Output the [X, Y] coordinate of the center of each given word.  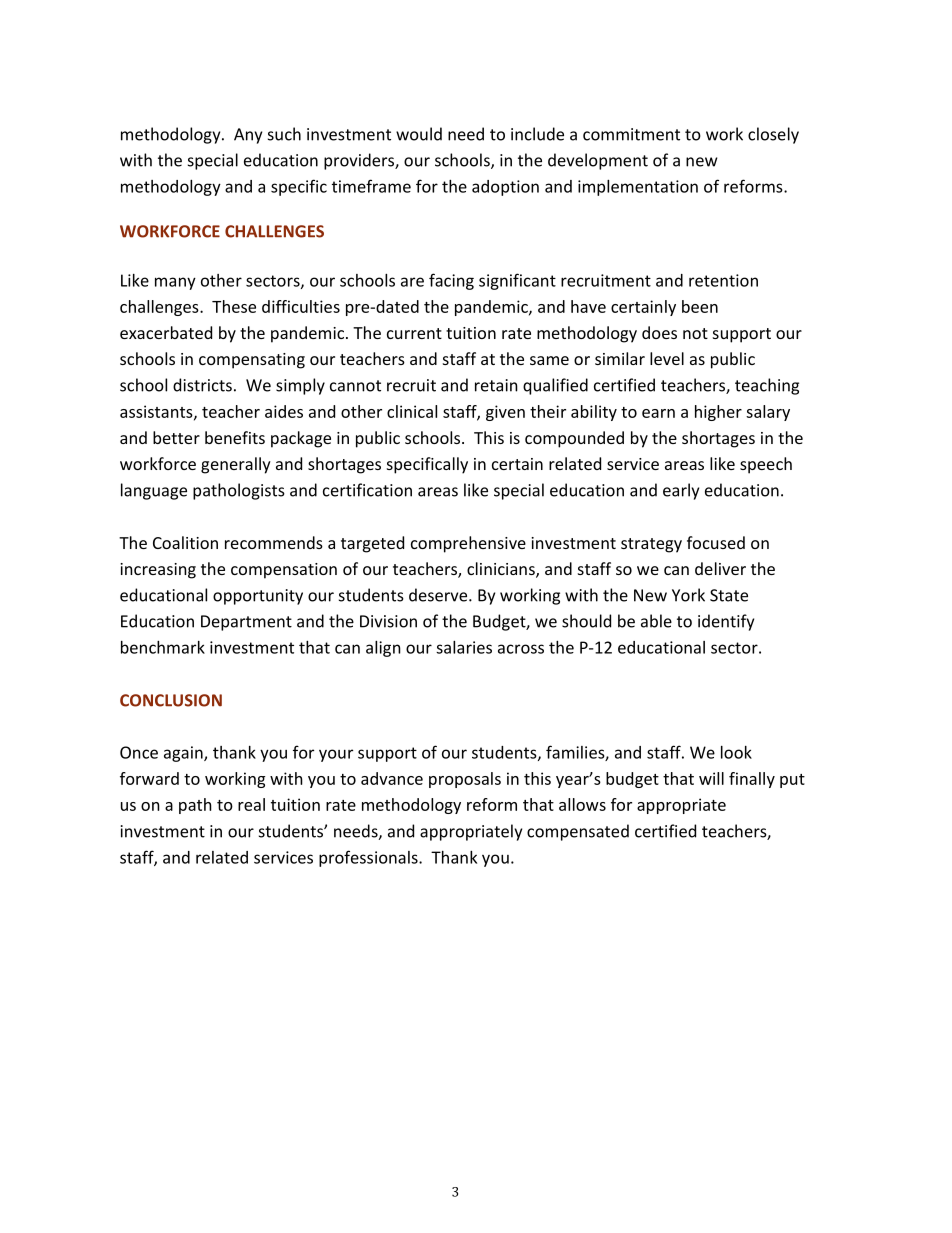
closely [773, 135]
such [284, 134]
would [419, 134]
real [251, 804]
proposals [465, 780]
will [711, 778]
